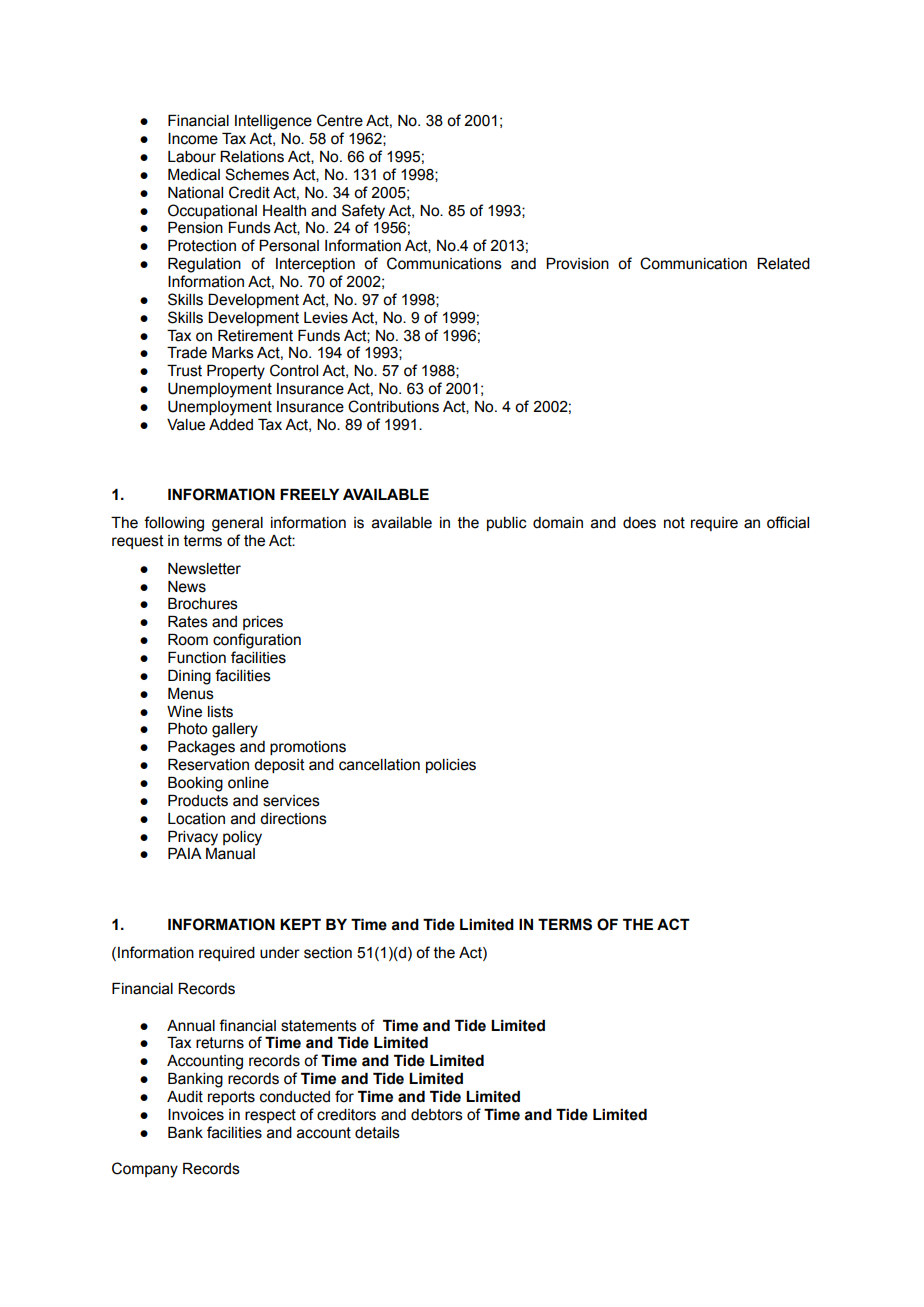  What do you see at coordinates (237, 524) in the image?
I see `general` at bounding box center [237, 524].
